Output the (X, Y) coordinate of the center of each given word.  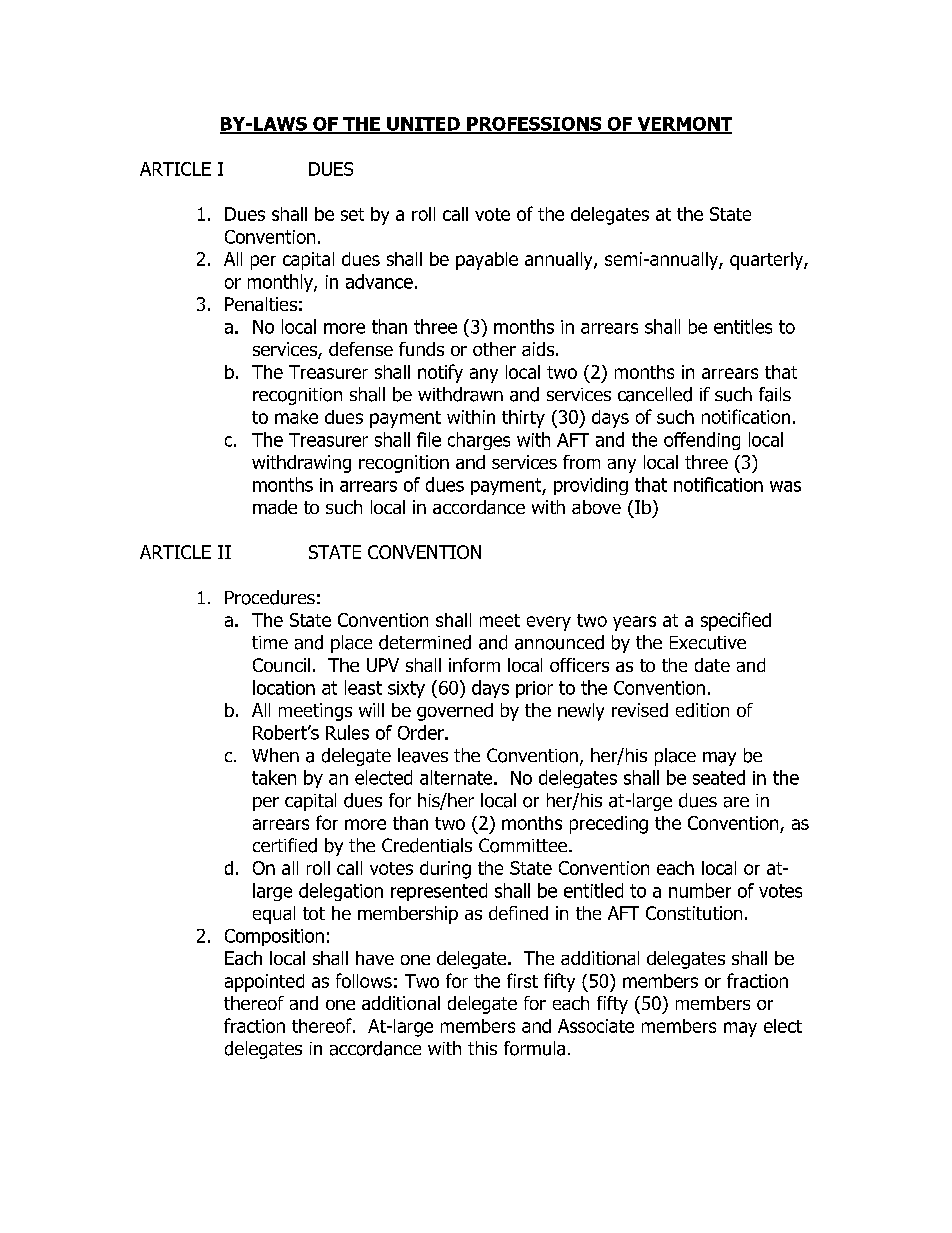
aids (539, 349)
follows (364, 980)
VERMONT (683, 125)
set (352, 214)
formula (534, 1048)
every (549, 623)
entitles (743, 326)
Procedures (270, 597)
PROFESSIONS (534, 125)
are (736, 802)
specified (736, 621)
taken (274, 777)
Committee (524, 845)
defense (361, 349)
